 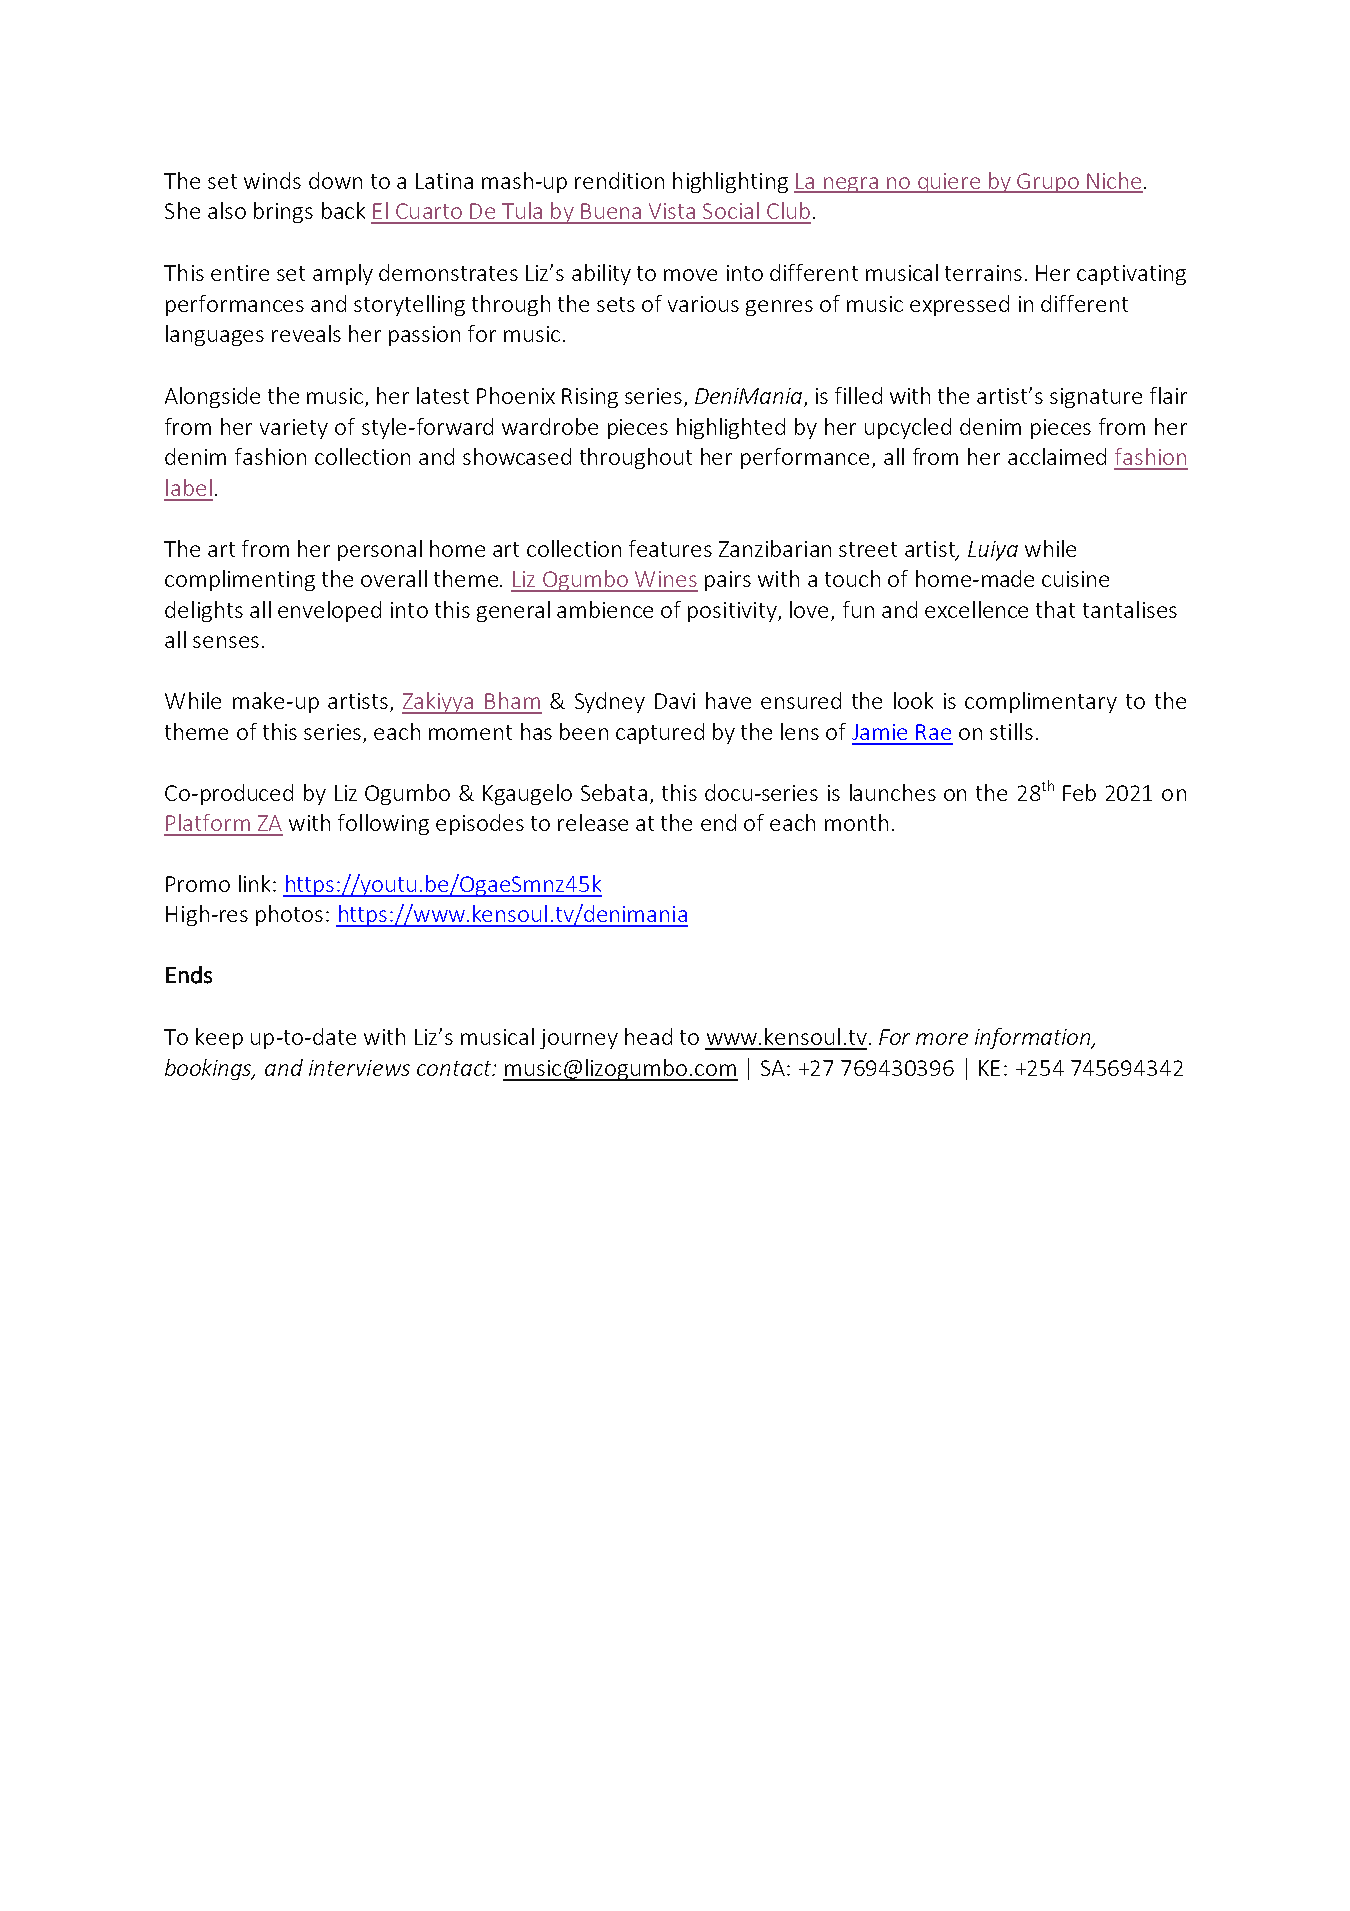 What do you see at coordinates (329, 611) in the image?
I see `enveloped` at bounding box center [329, 611].
